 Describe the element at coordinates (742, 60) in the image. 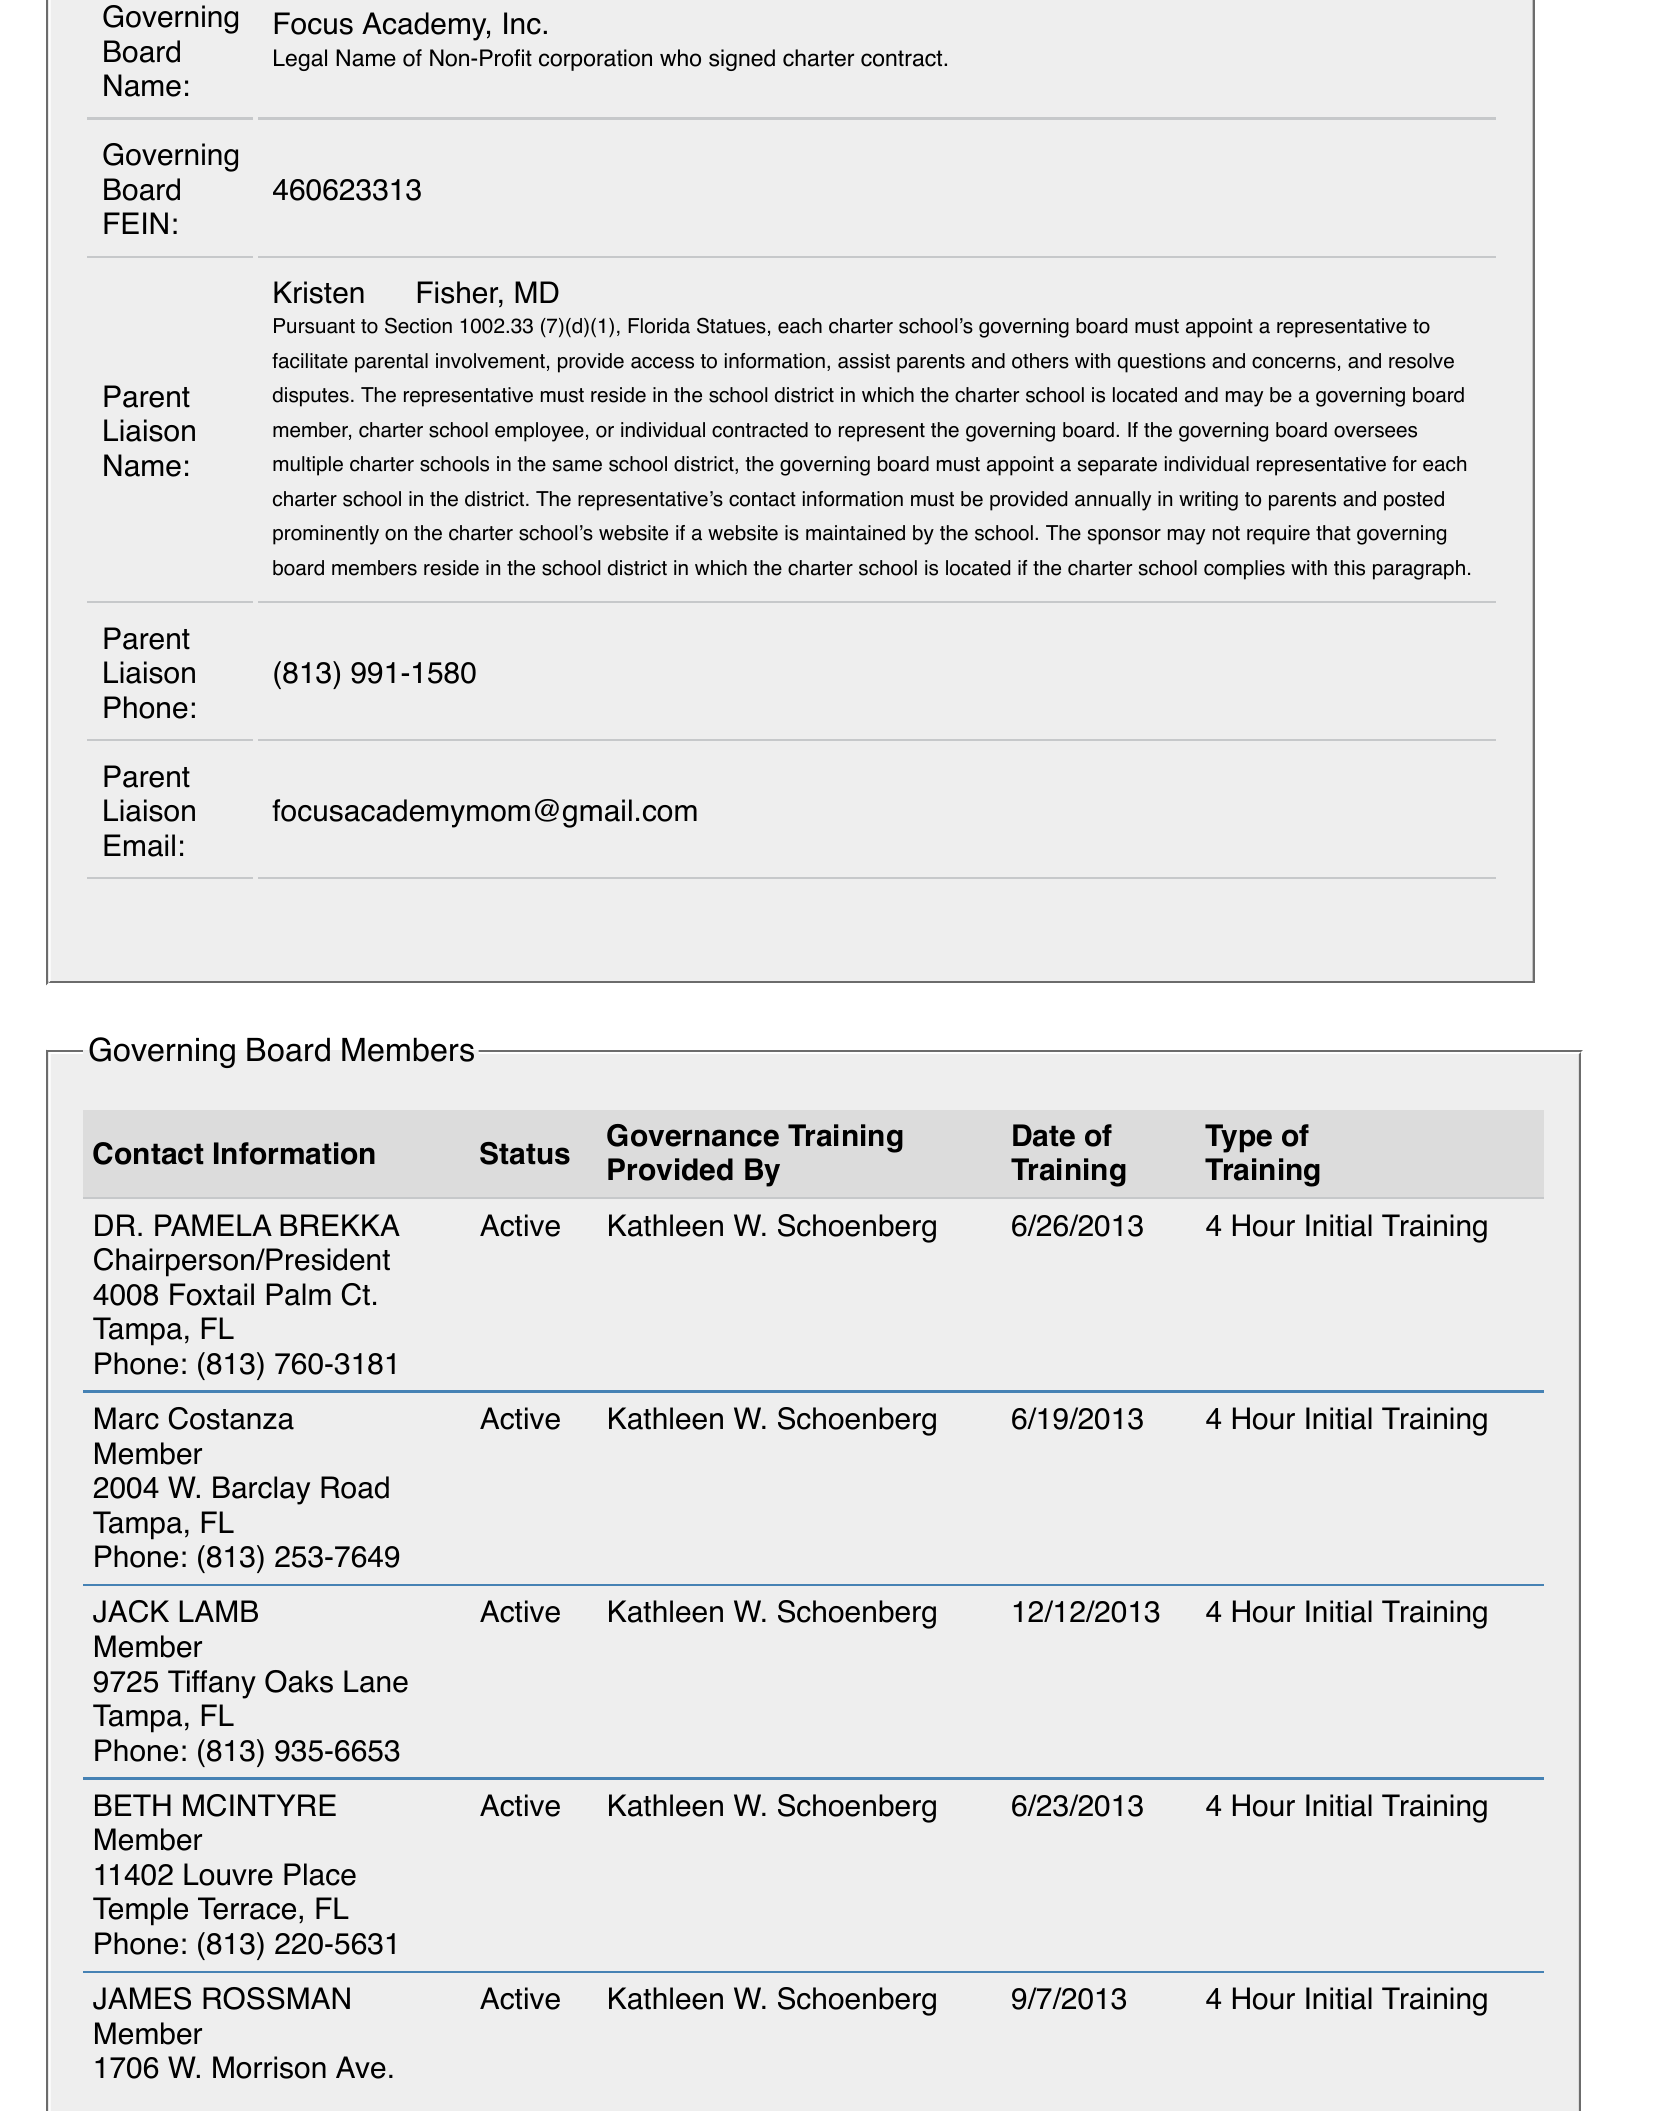

I see `signed` at that location.
